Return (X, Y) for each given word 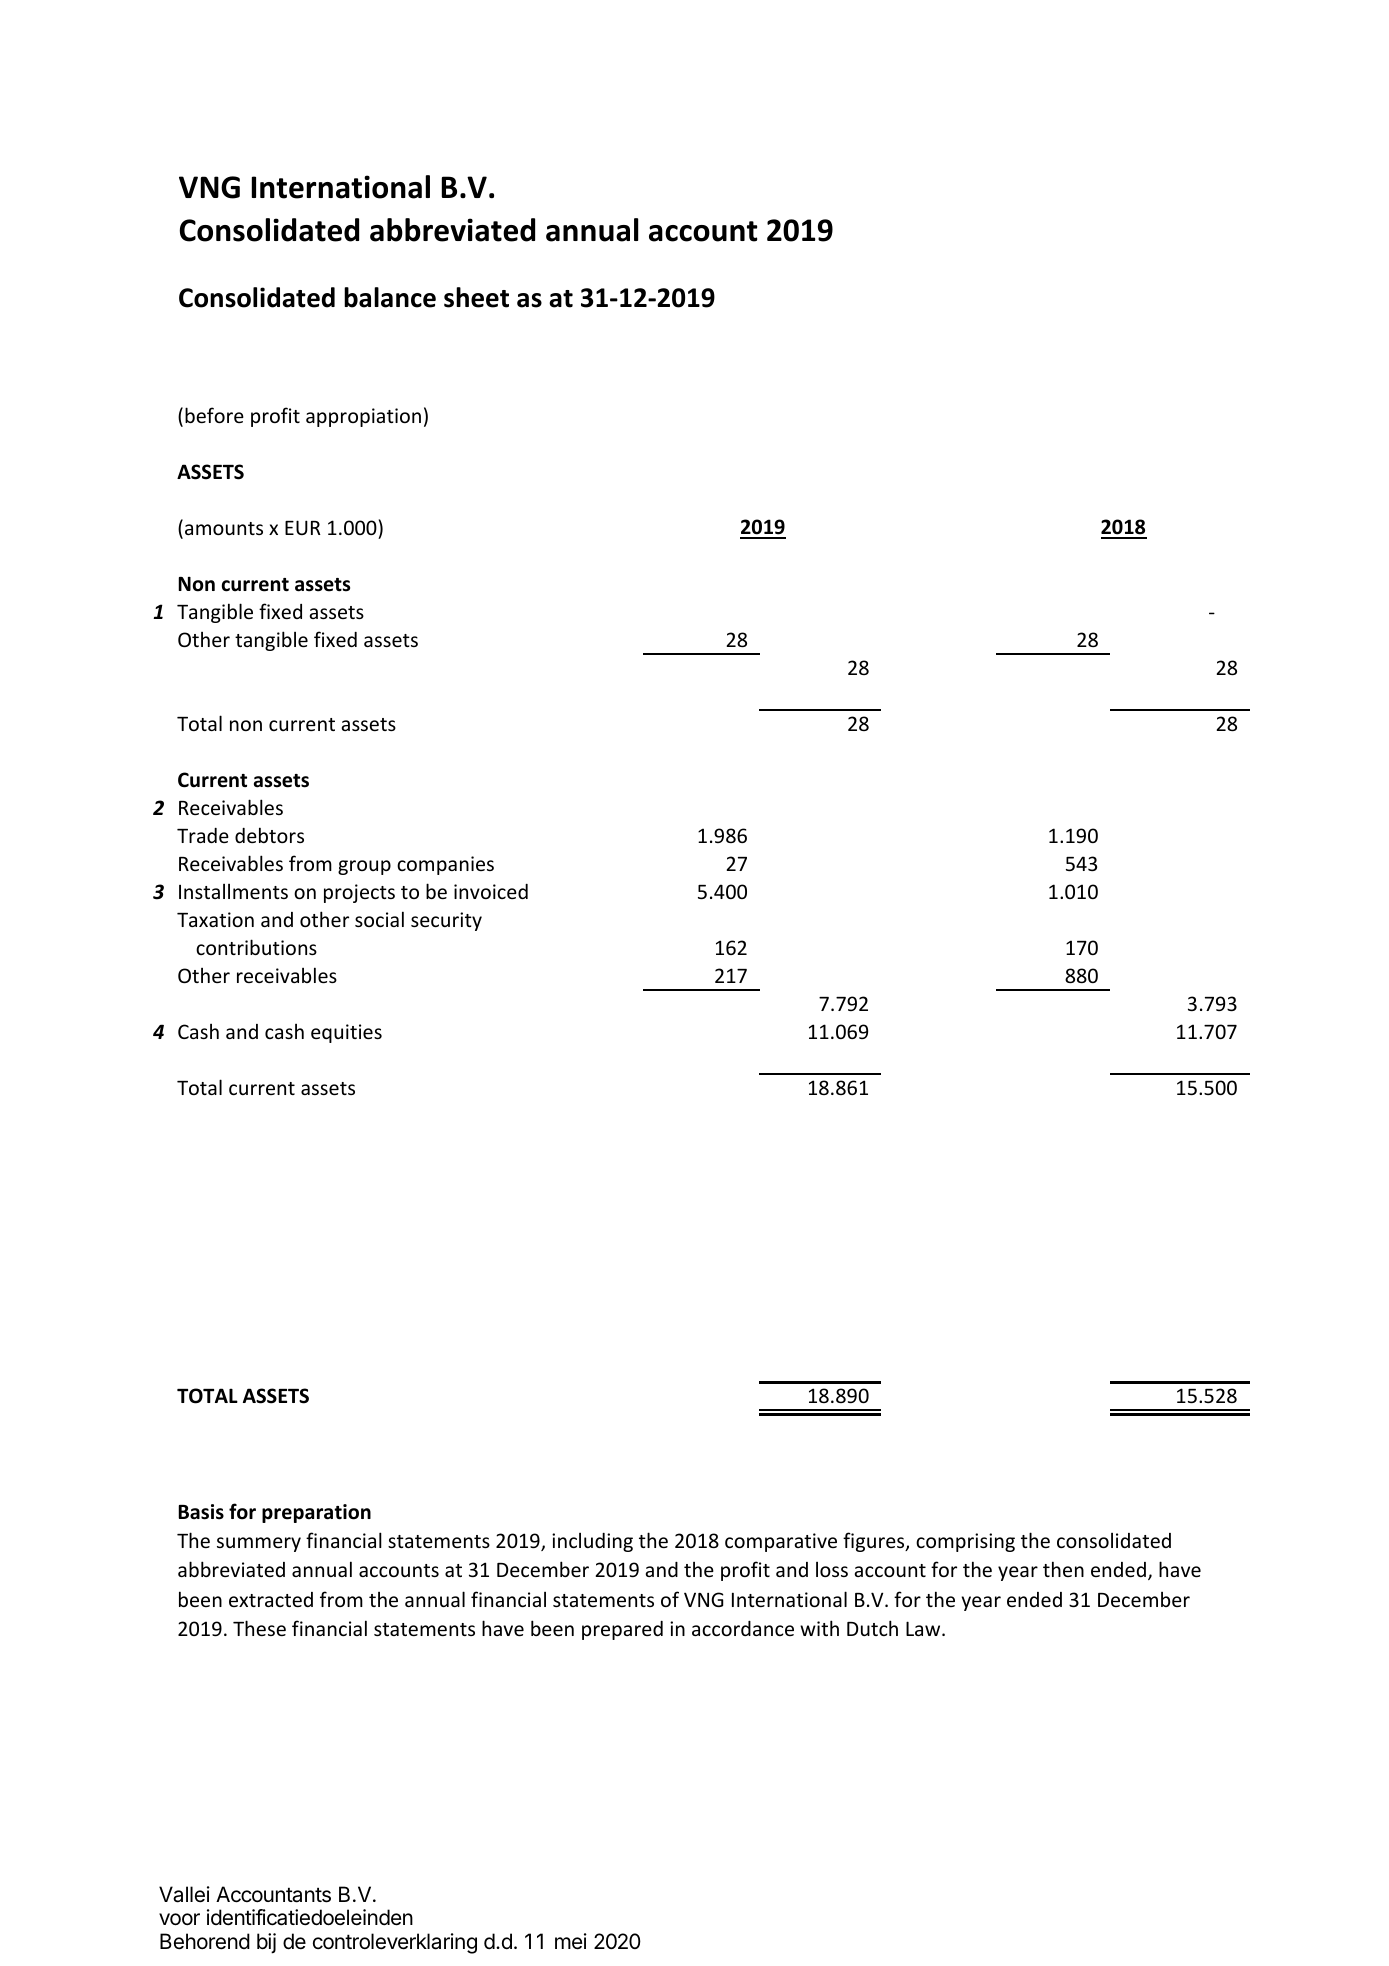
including (592, 1542)
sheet (476, 297)
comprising (965, 1542)
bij (266, 1943)
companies (445, 865)
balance (390, 297)
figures (875, 1542)
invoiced (491, 891)
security (446, 921)
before (214, 415)
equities (346, 1033)
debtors (269, 835)
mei (571, 1941)
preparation (316, 1513)
